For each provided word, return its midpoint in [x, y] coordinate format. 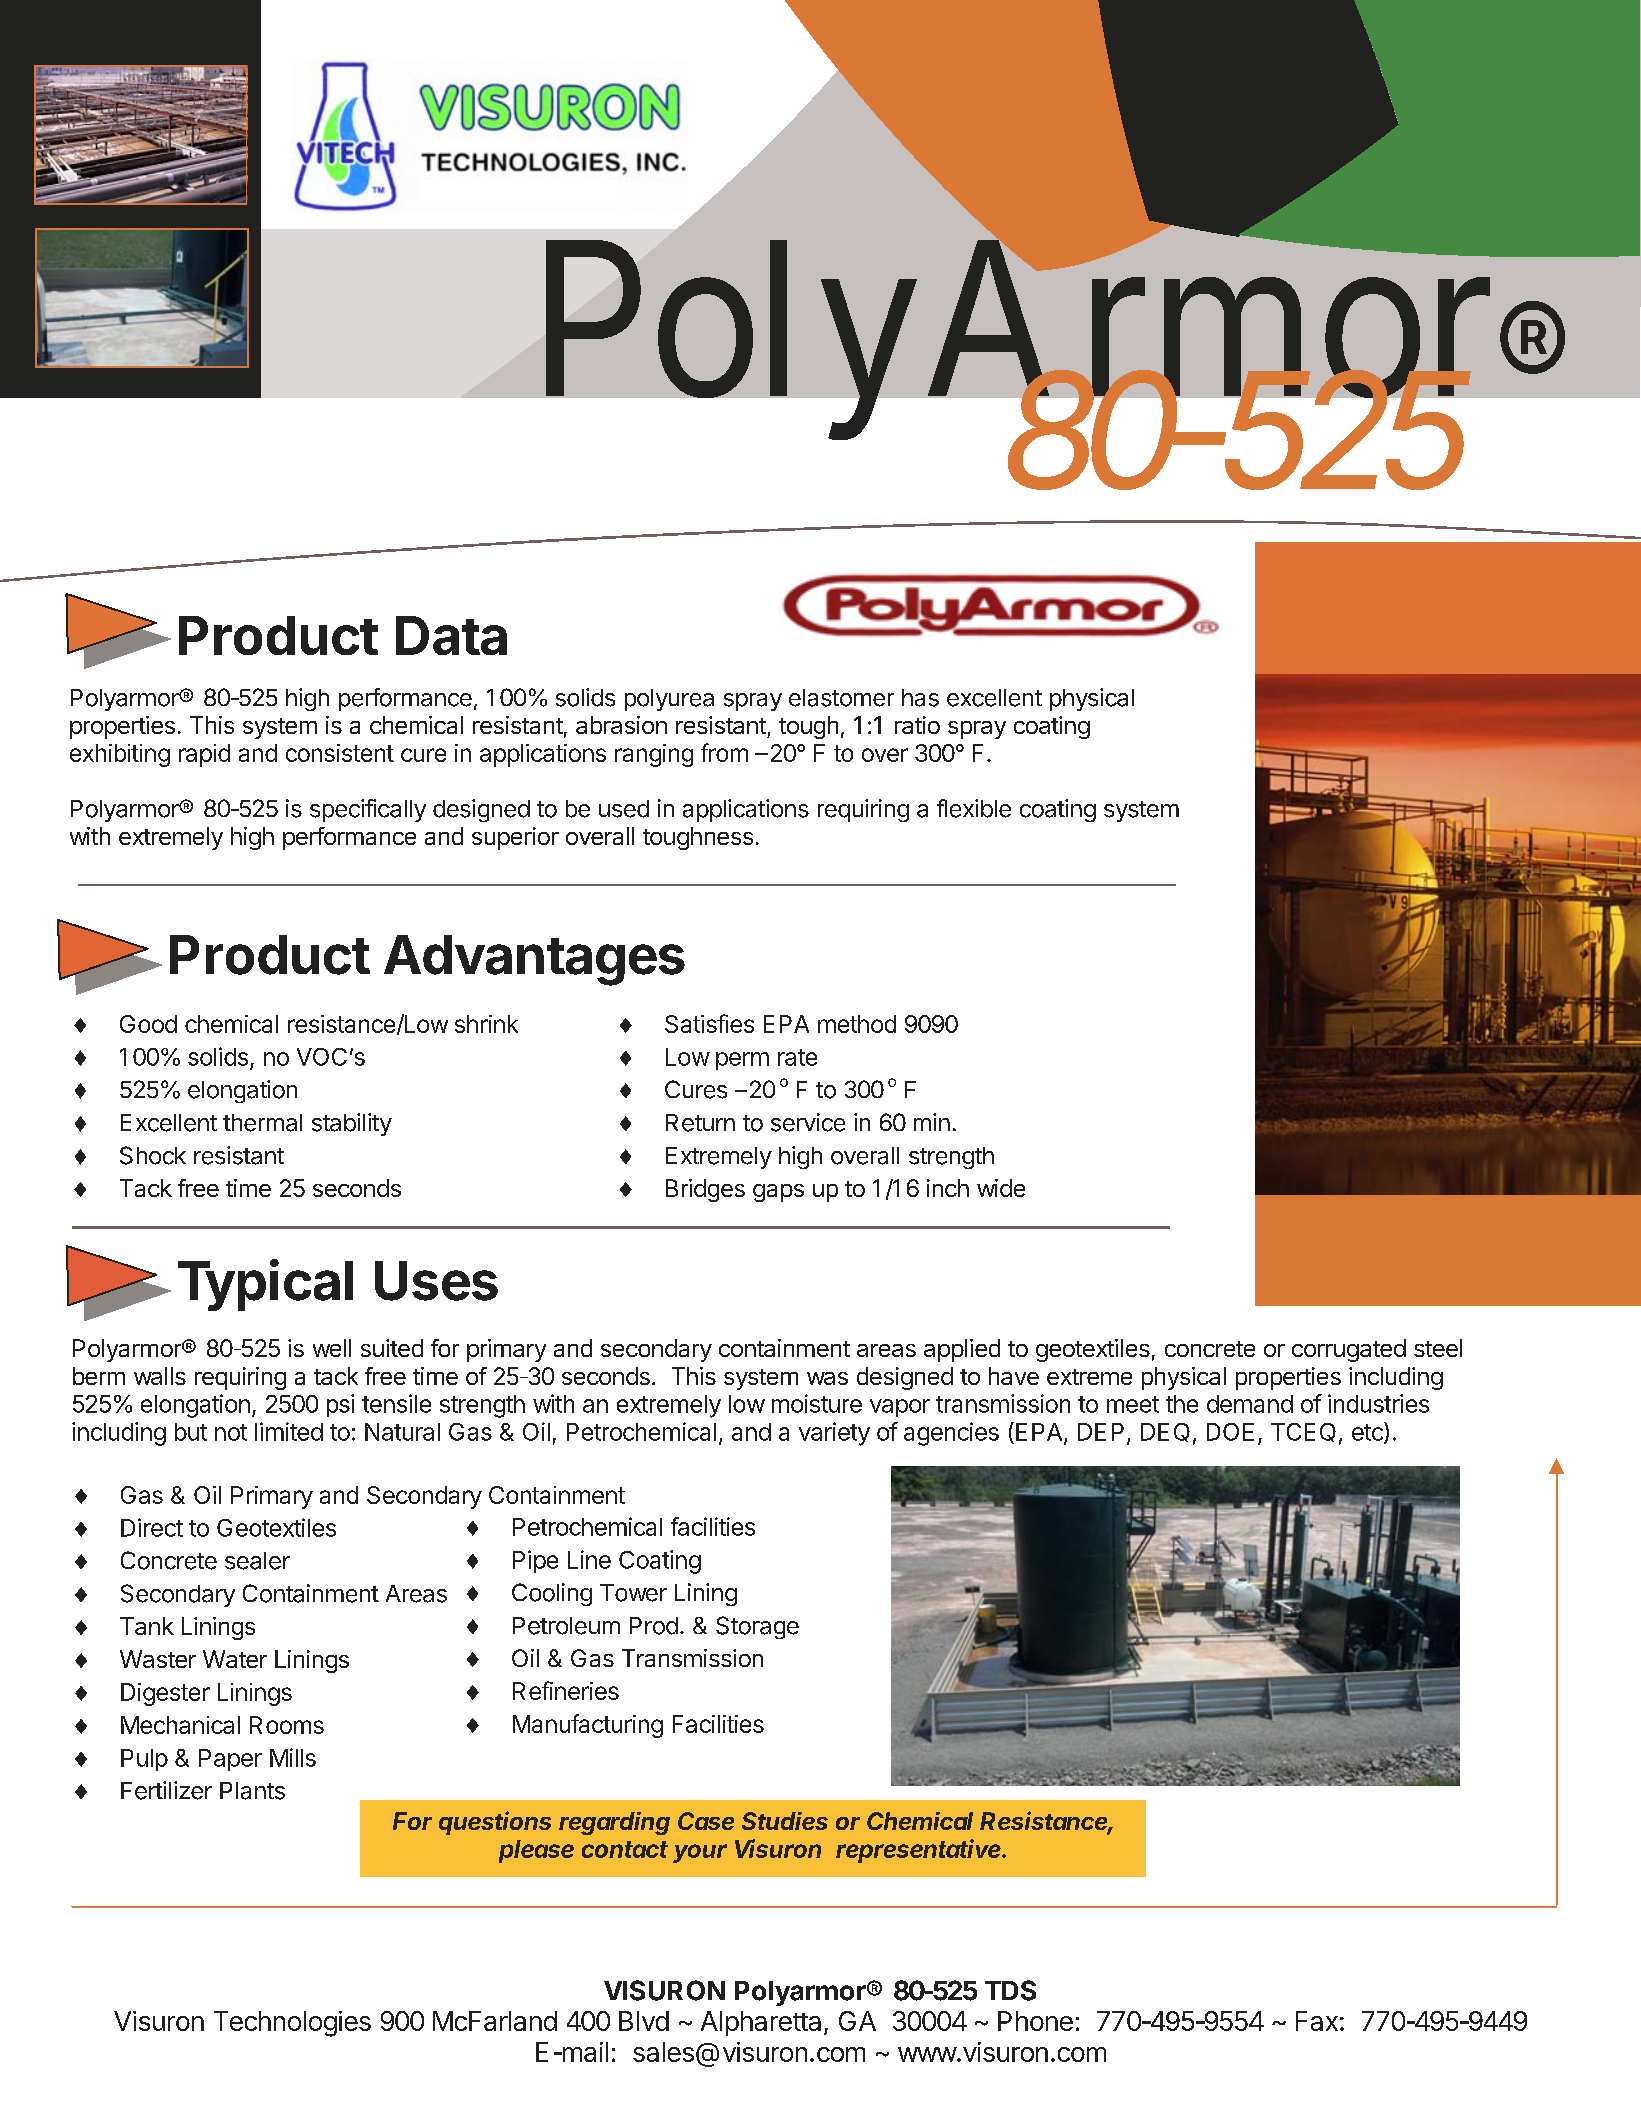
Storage [757, 1627]
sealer [257, 1561]
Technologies [292, 2024]
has [920, 698]
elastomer [841, 698]
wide [1001, 1188]
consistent [340, 753]
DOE [1230, 1432]
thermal [262, 1123]
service [808, 1122]
